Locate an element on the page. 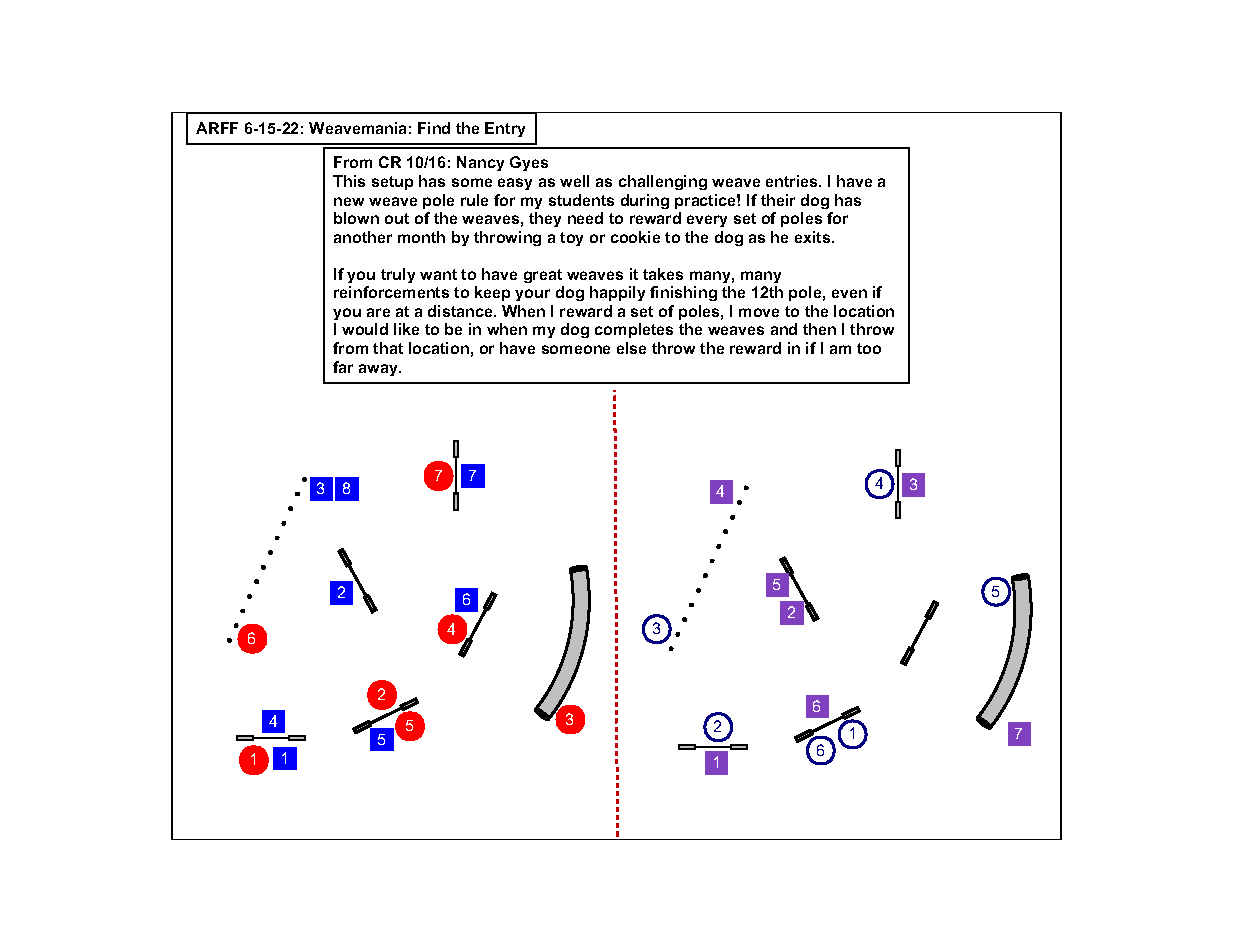 This page has width=1233, height=952. too is located at coordinates (869, 348).
